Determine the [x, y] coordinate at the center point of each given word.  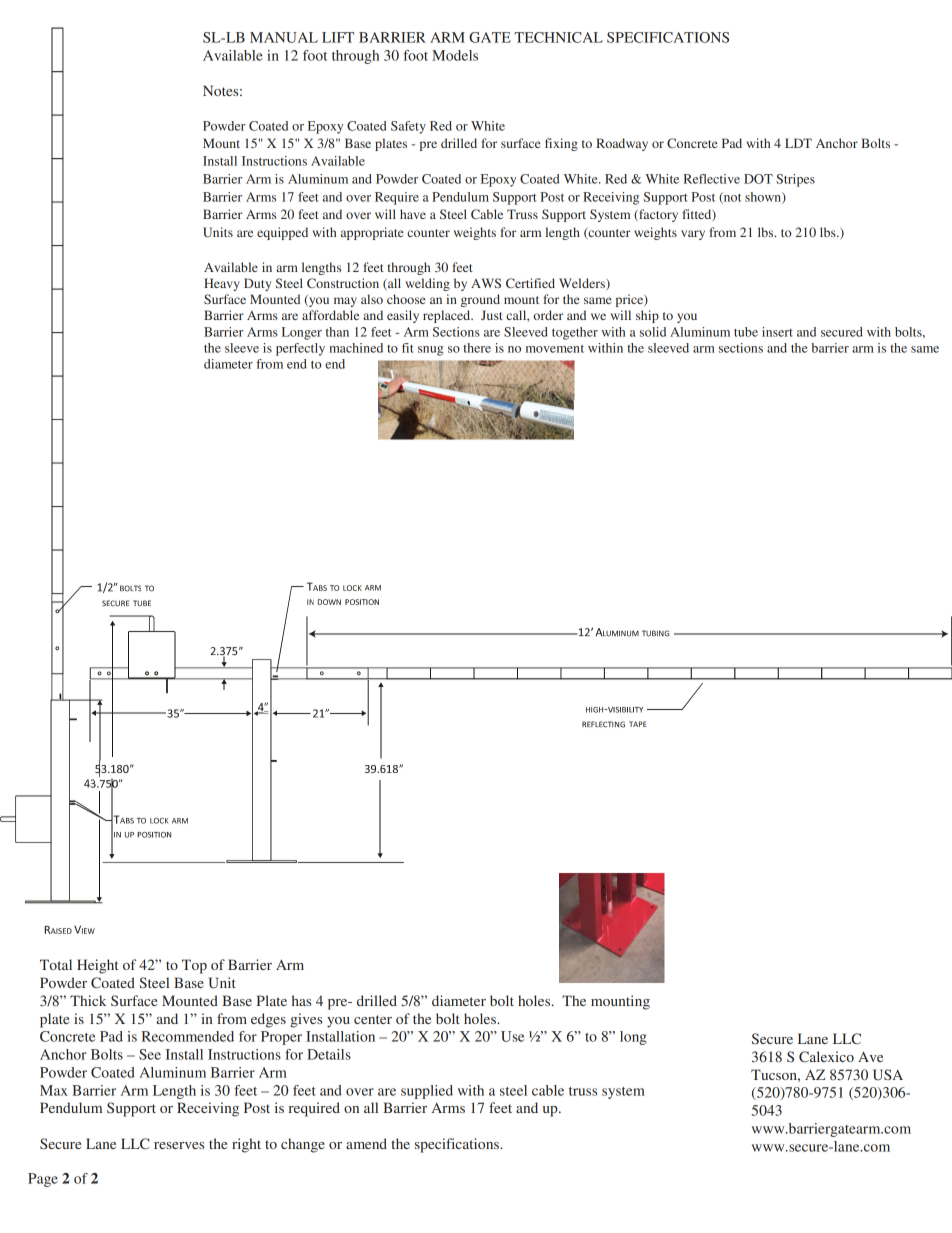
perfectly [300, 349]
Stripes [795, 180]
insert [777, 332]
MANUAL [284, 37]
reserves [179, 1145]
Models [455, 55]
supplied [427, 1092]
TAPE [638, 724]
